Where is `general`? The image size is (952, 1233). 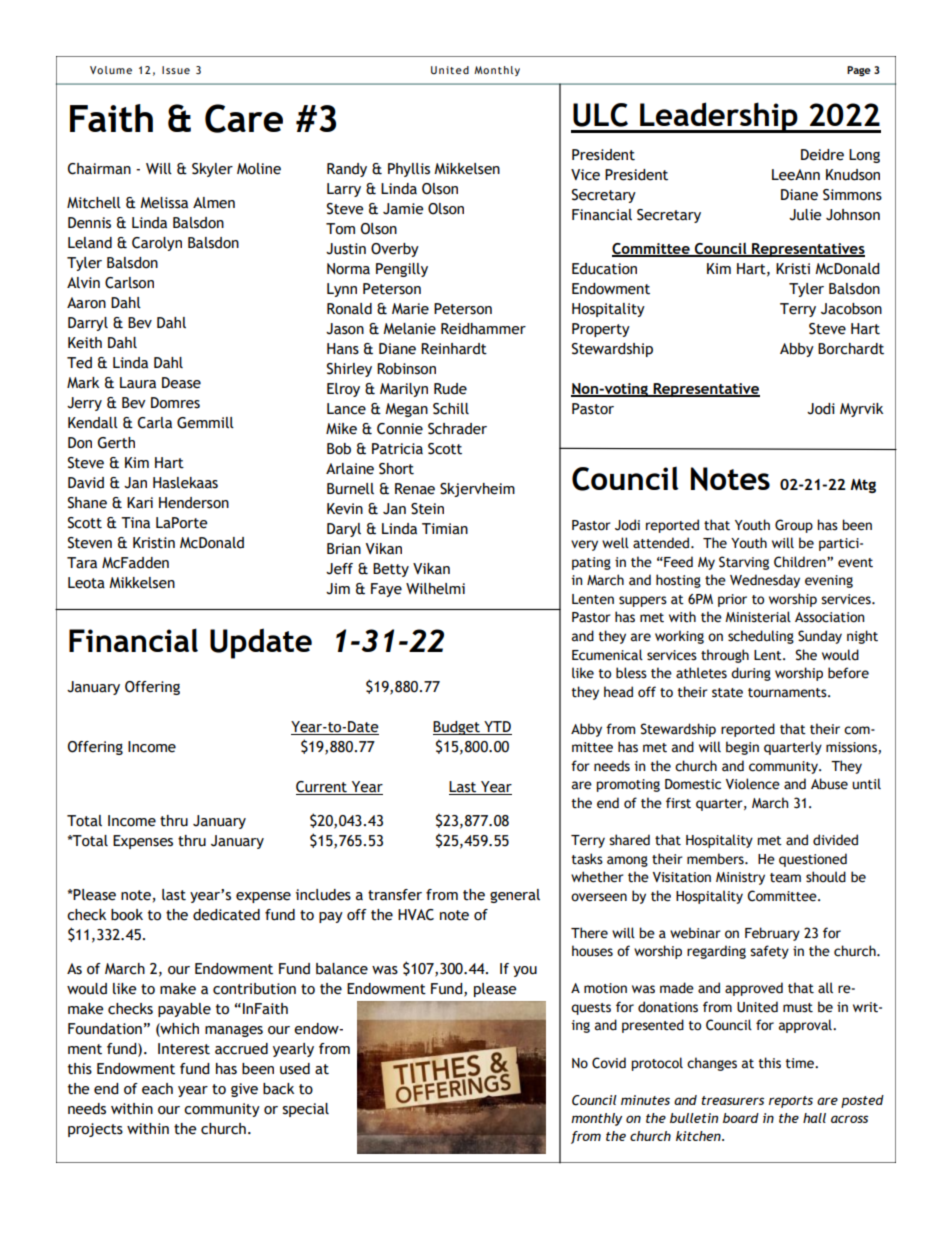
general is located at coordinates (515, 896).
